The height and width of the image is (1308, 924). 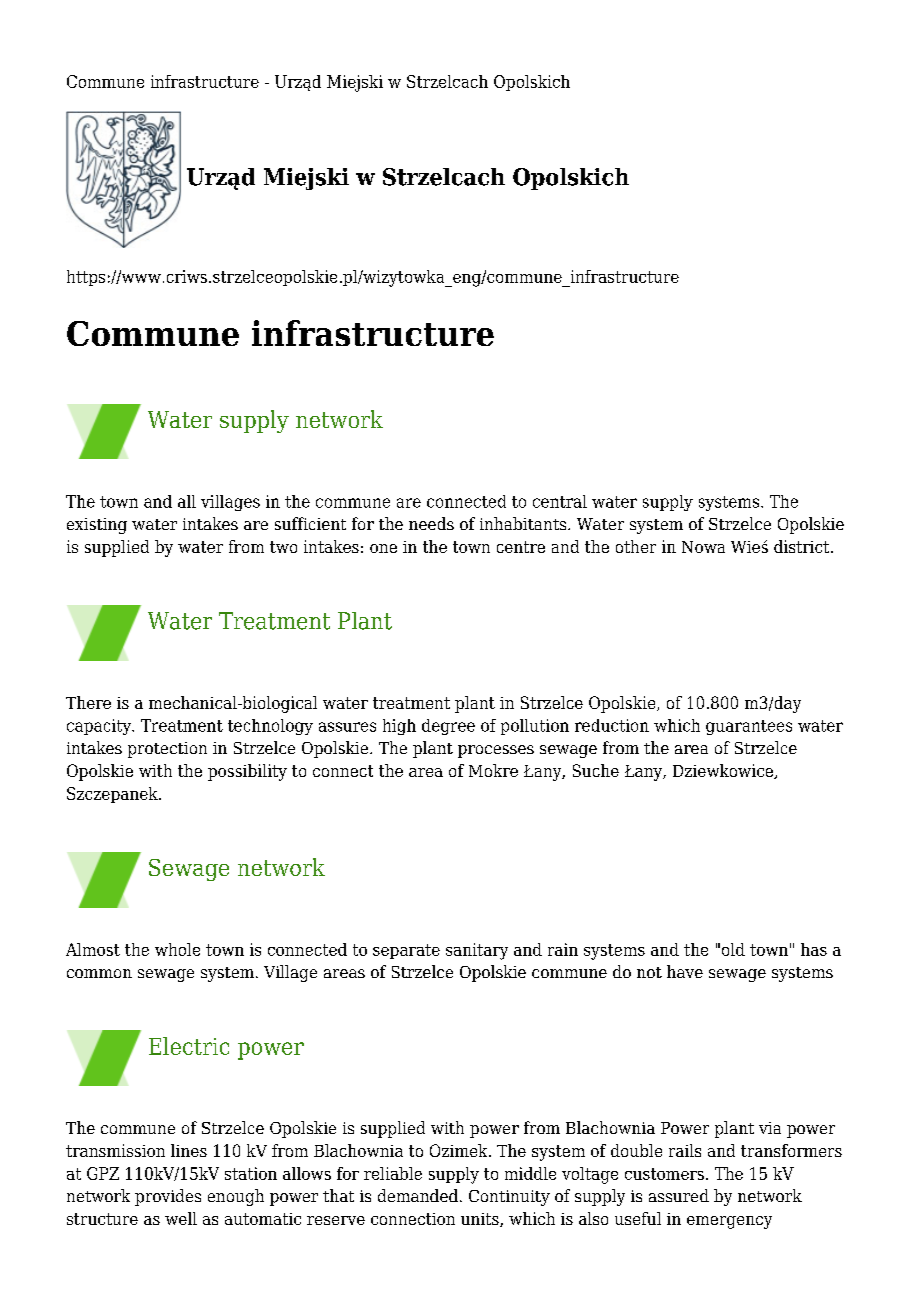 What do you see at coordinates (418, 1195) in the image?
I see `demanded` at bounding box center [418, 1195].
